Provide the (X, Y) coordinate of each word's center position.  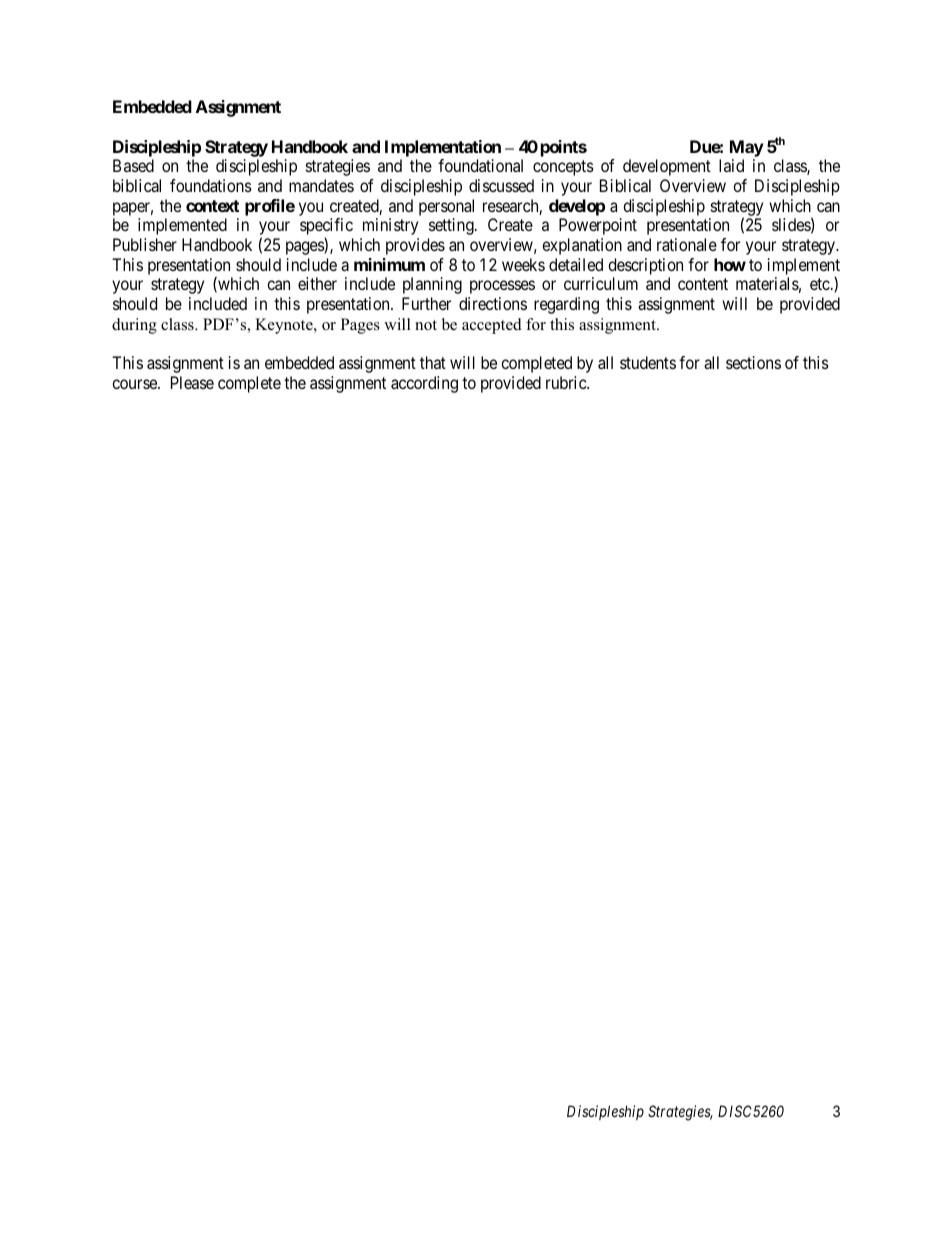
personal (446, 207)
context (212, 206)
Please (192, 382)
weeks (523, 264)
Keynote (285, 326)
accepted (492, 326)
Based (133, 165)
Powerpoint (598, 226)
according (424, 384)
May (747, 148)
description (645, 266)
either (317, 283)
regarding (566, 305)
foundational (480, 165)
